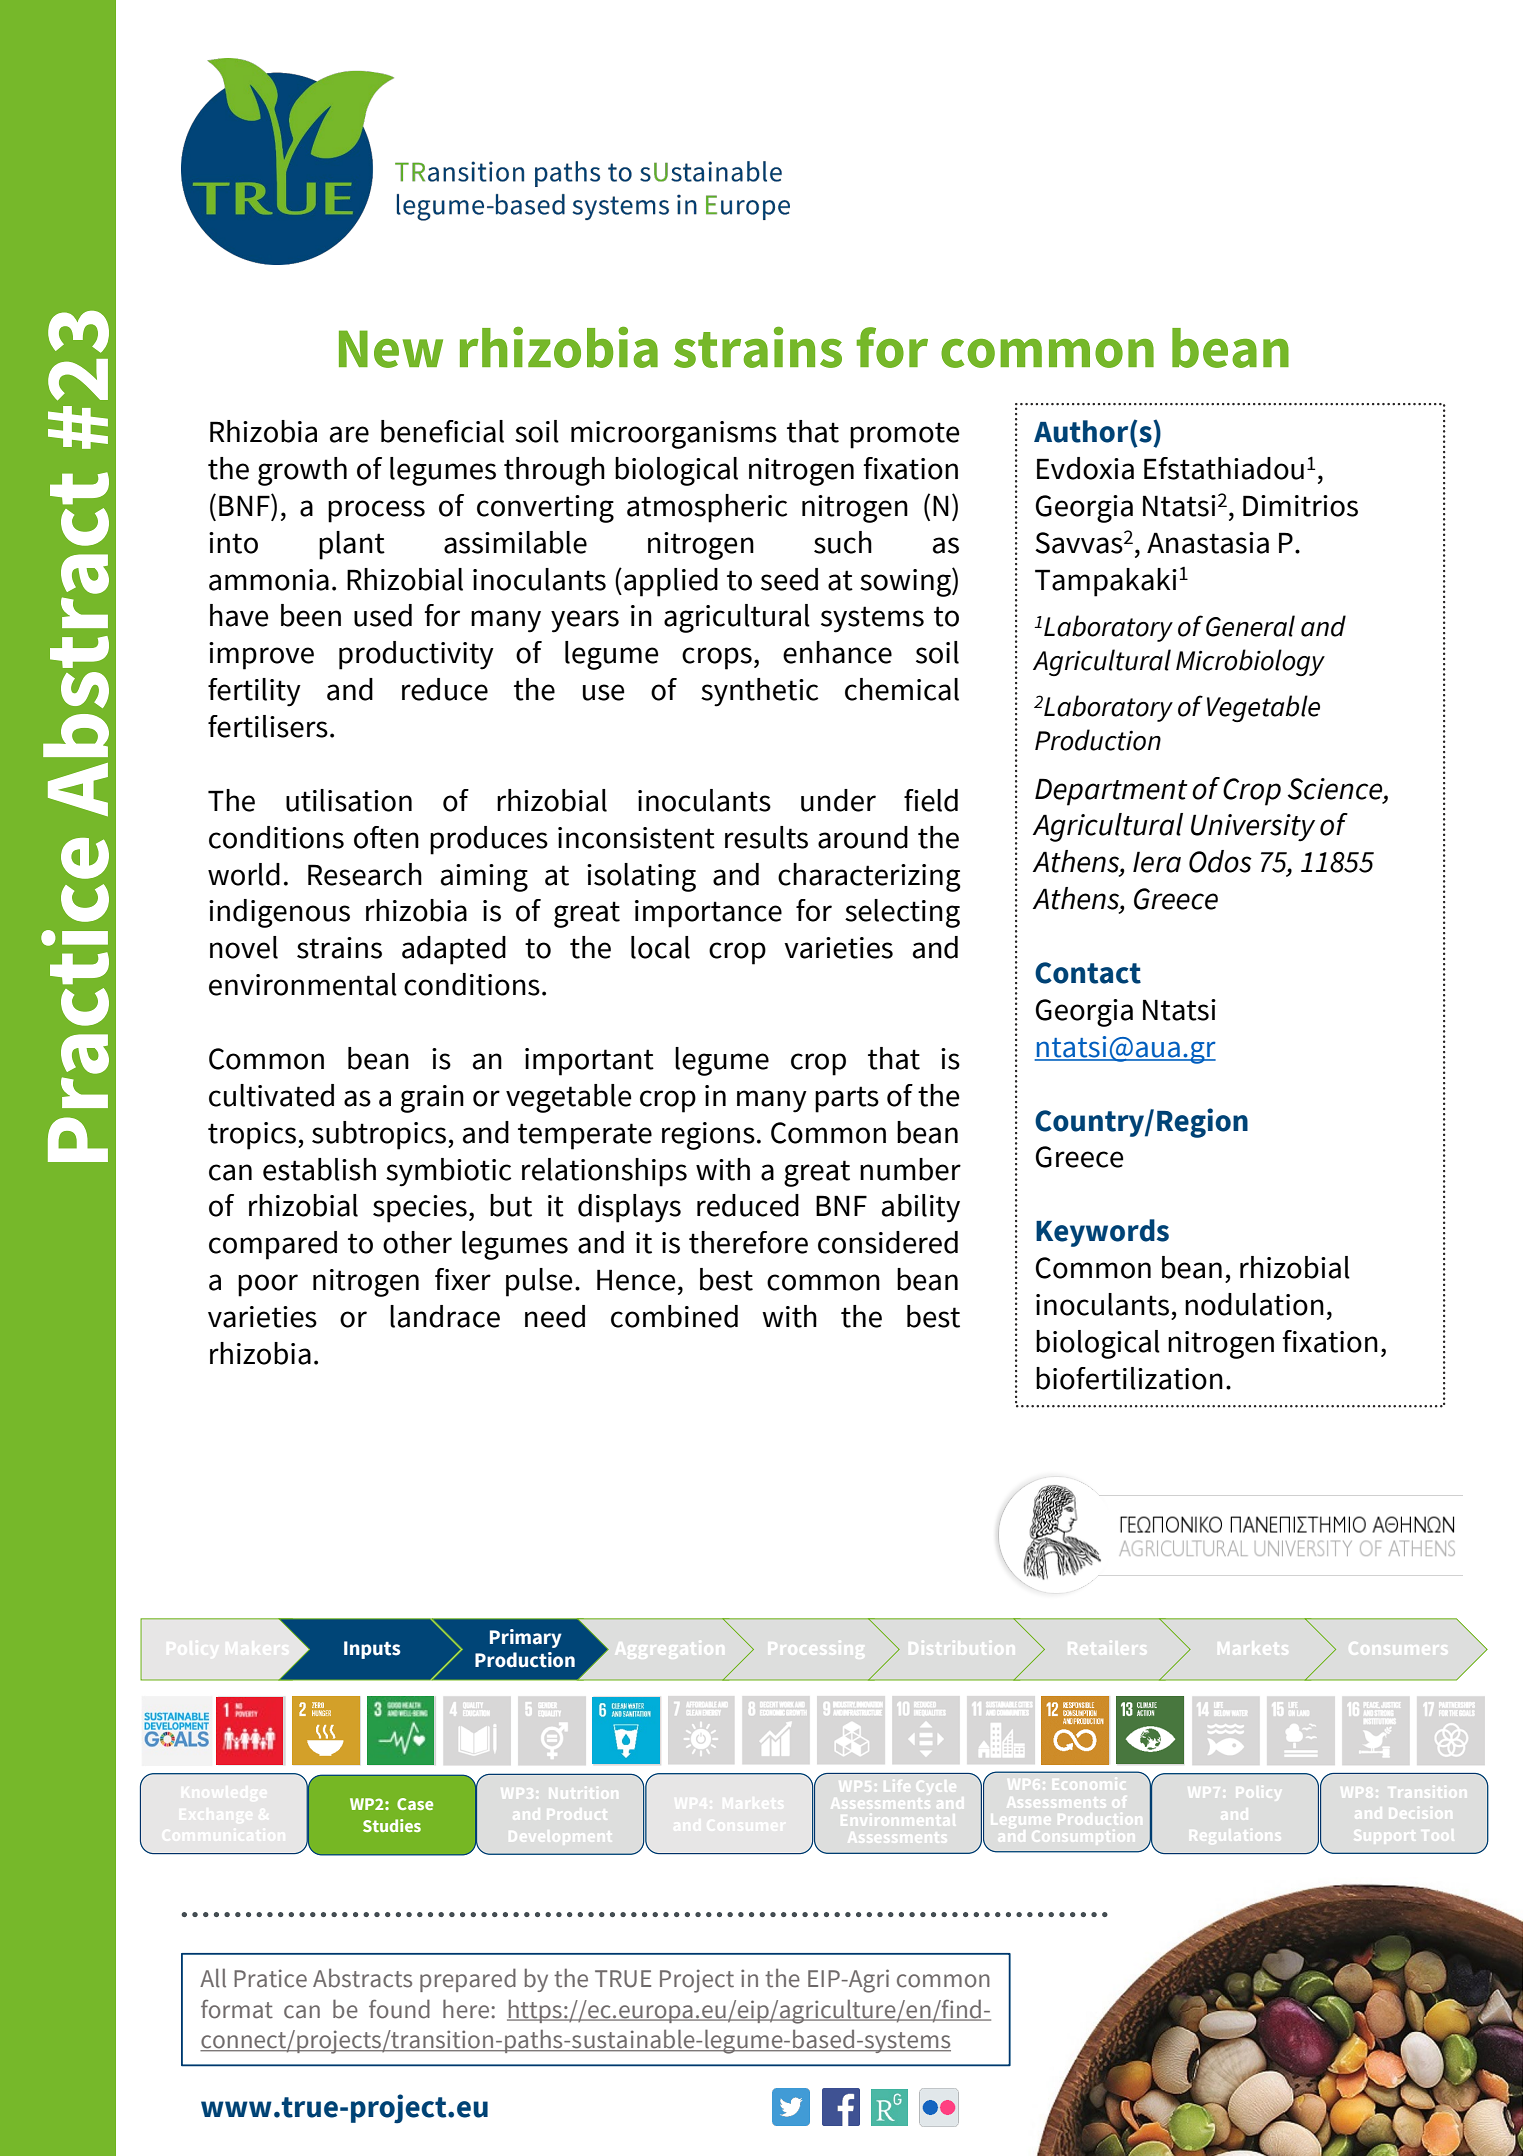  What do you see at coordinates (707, 508) in the screenshot?
I see `atmospheric` at bounding box center [707, 508].
